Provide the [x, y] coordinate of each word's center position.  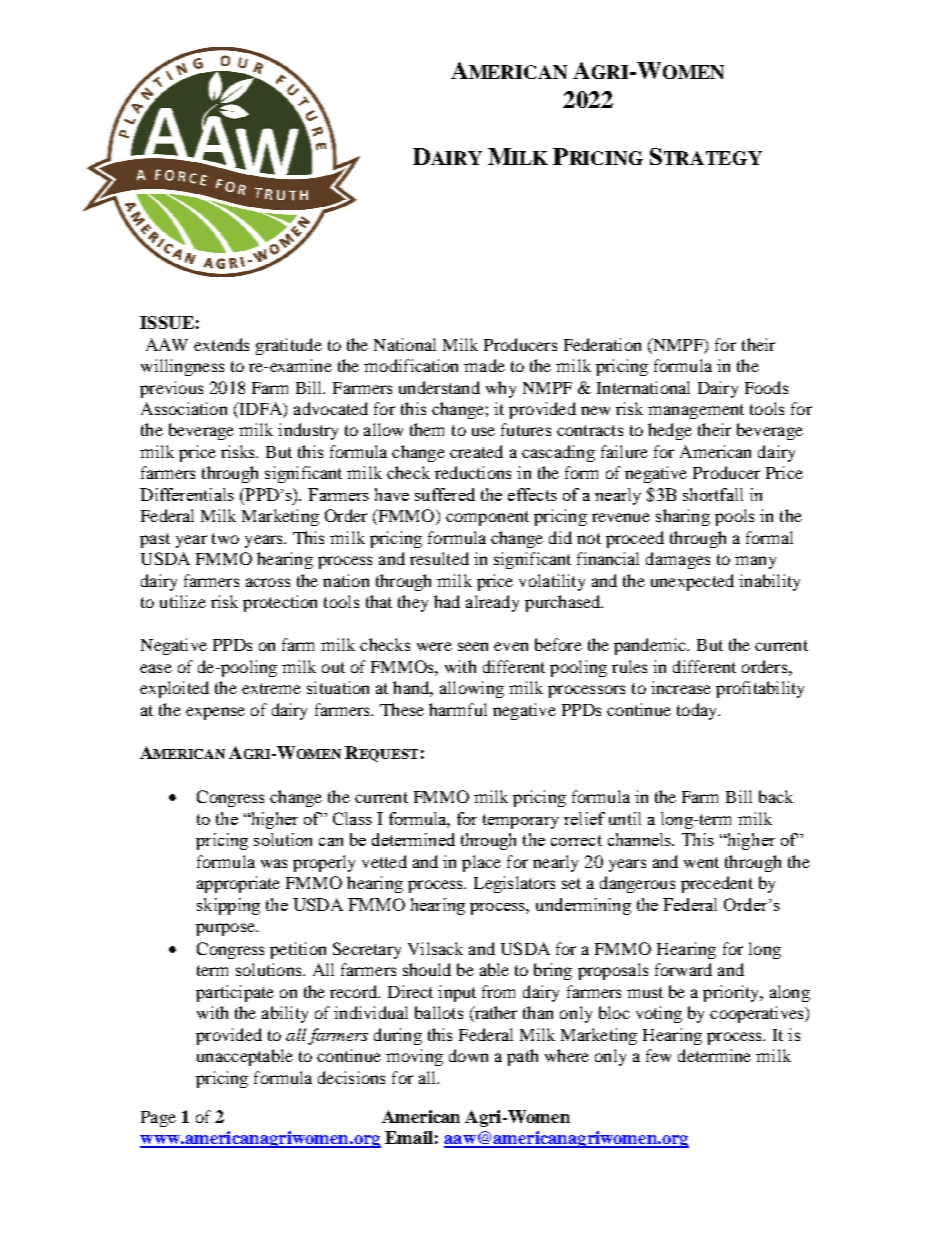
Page [158, 1119]
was [274, 863]
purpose [226, 929]
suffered [445, 494]
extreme [271, 688]
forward [683, 969]
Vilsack [435, 948]
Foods [766, 387]
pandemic [651, 646]
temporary [521, 821]
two [225, 538]
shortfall [713, 494]
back [776, 796]
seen [473, 646]
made [484, 365]
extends [221, 344]
